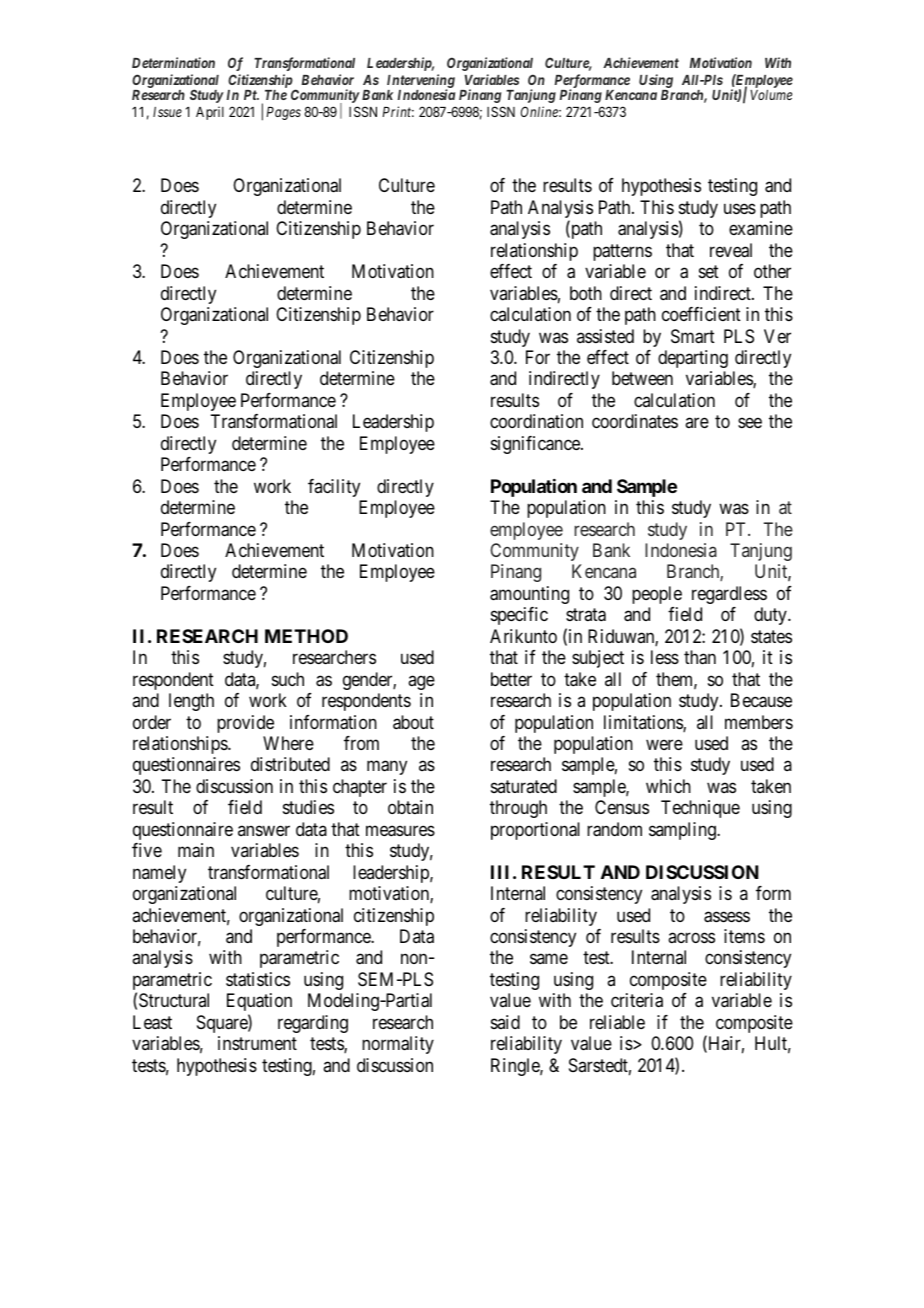  I want to click on amounting, so click(529, 595).
